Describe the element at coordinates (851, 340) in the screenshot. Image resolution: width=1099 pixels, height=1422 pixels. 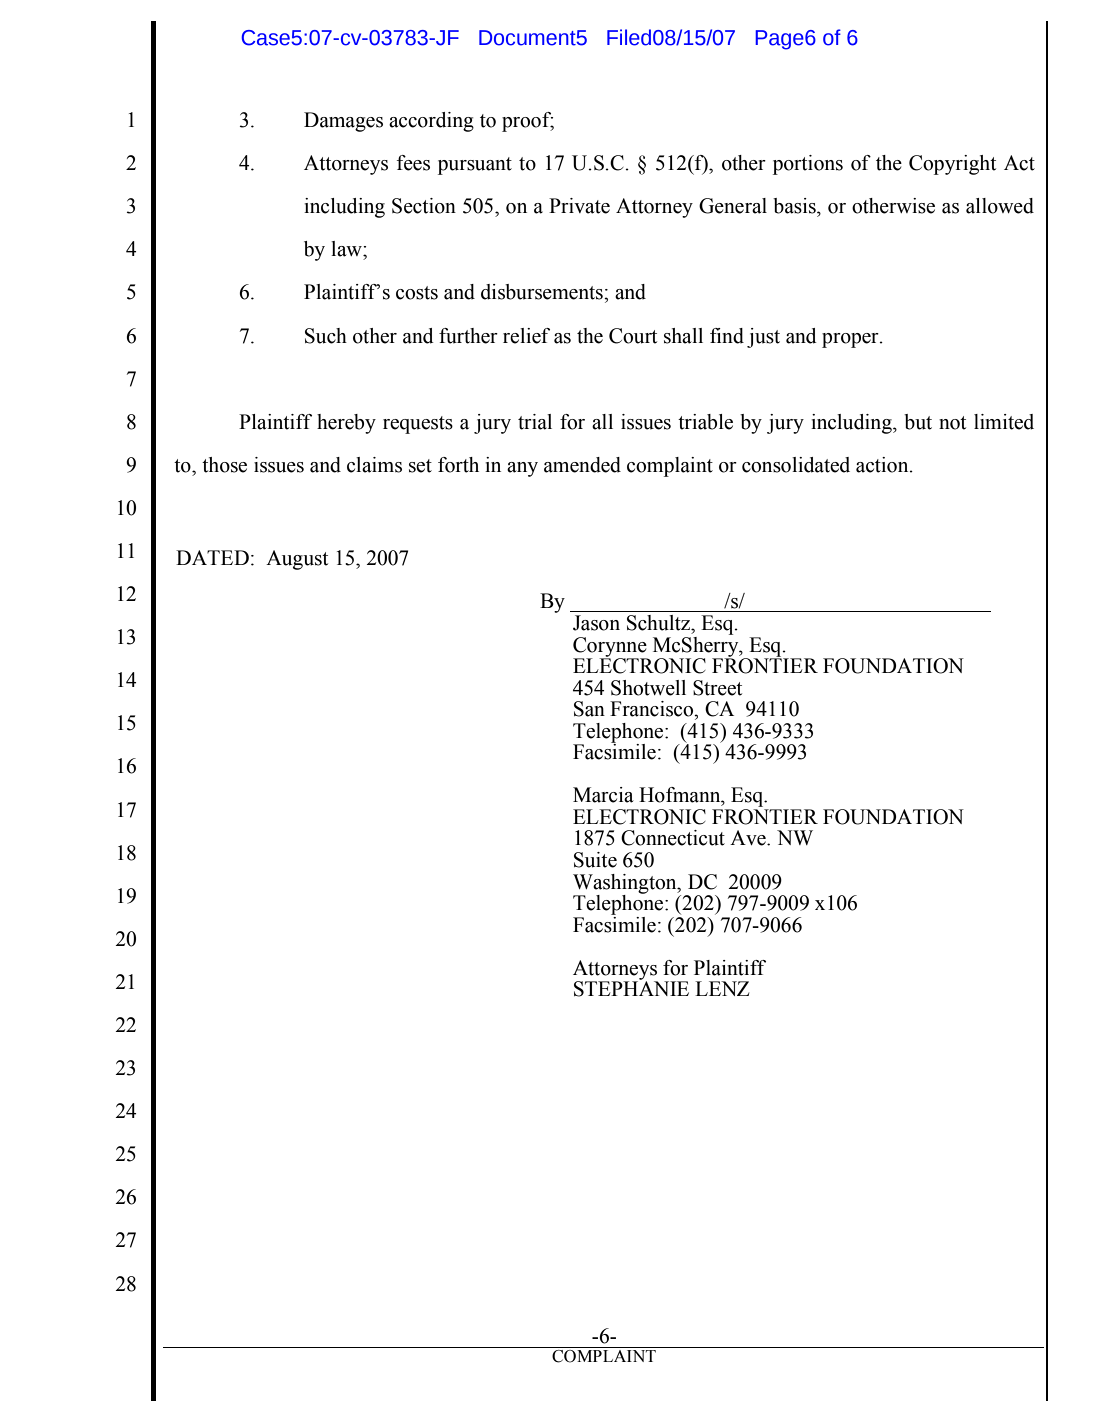
I see `proper` at that location.
